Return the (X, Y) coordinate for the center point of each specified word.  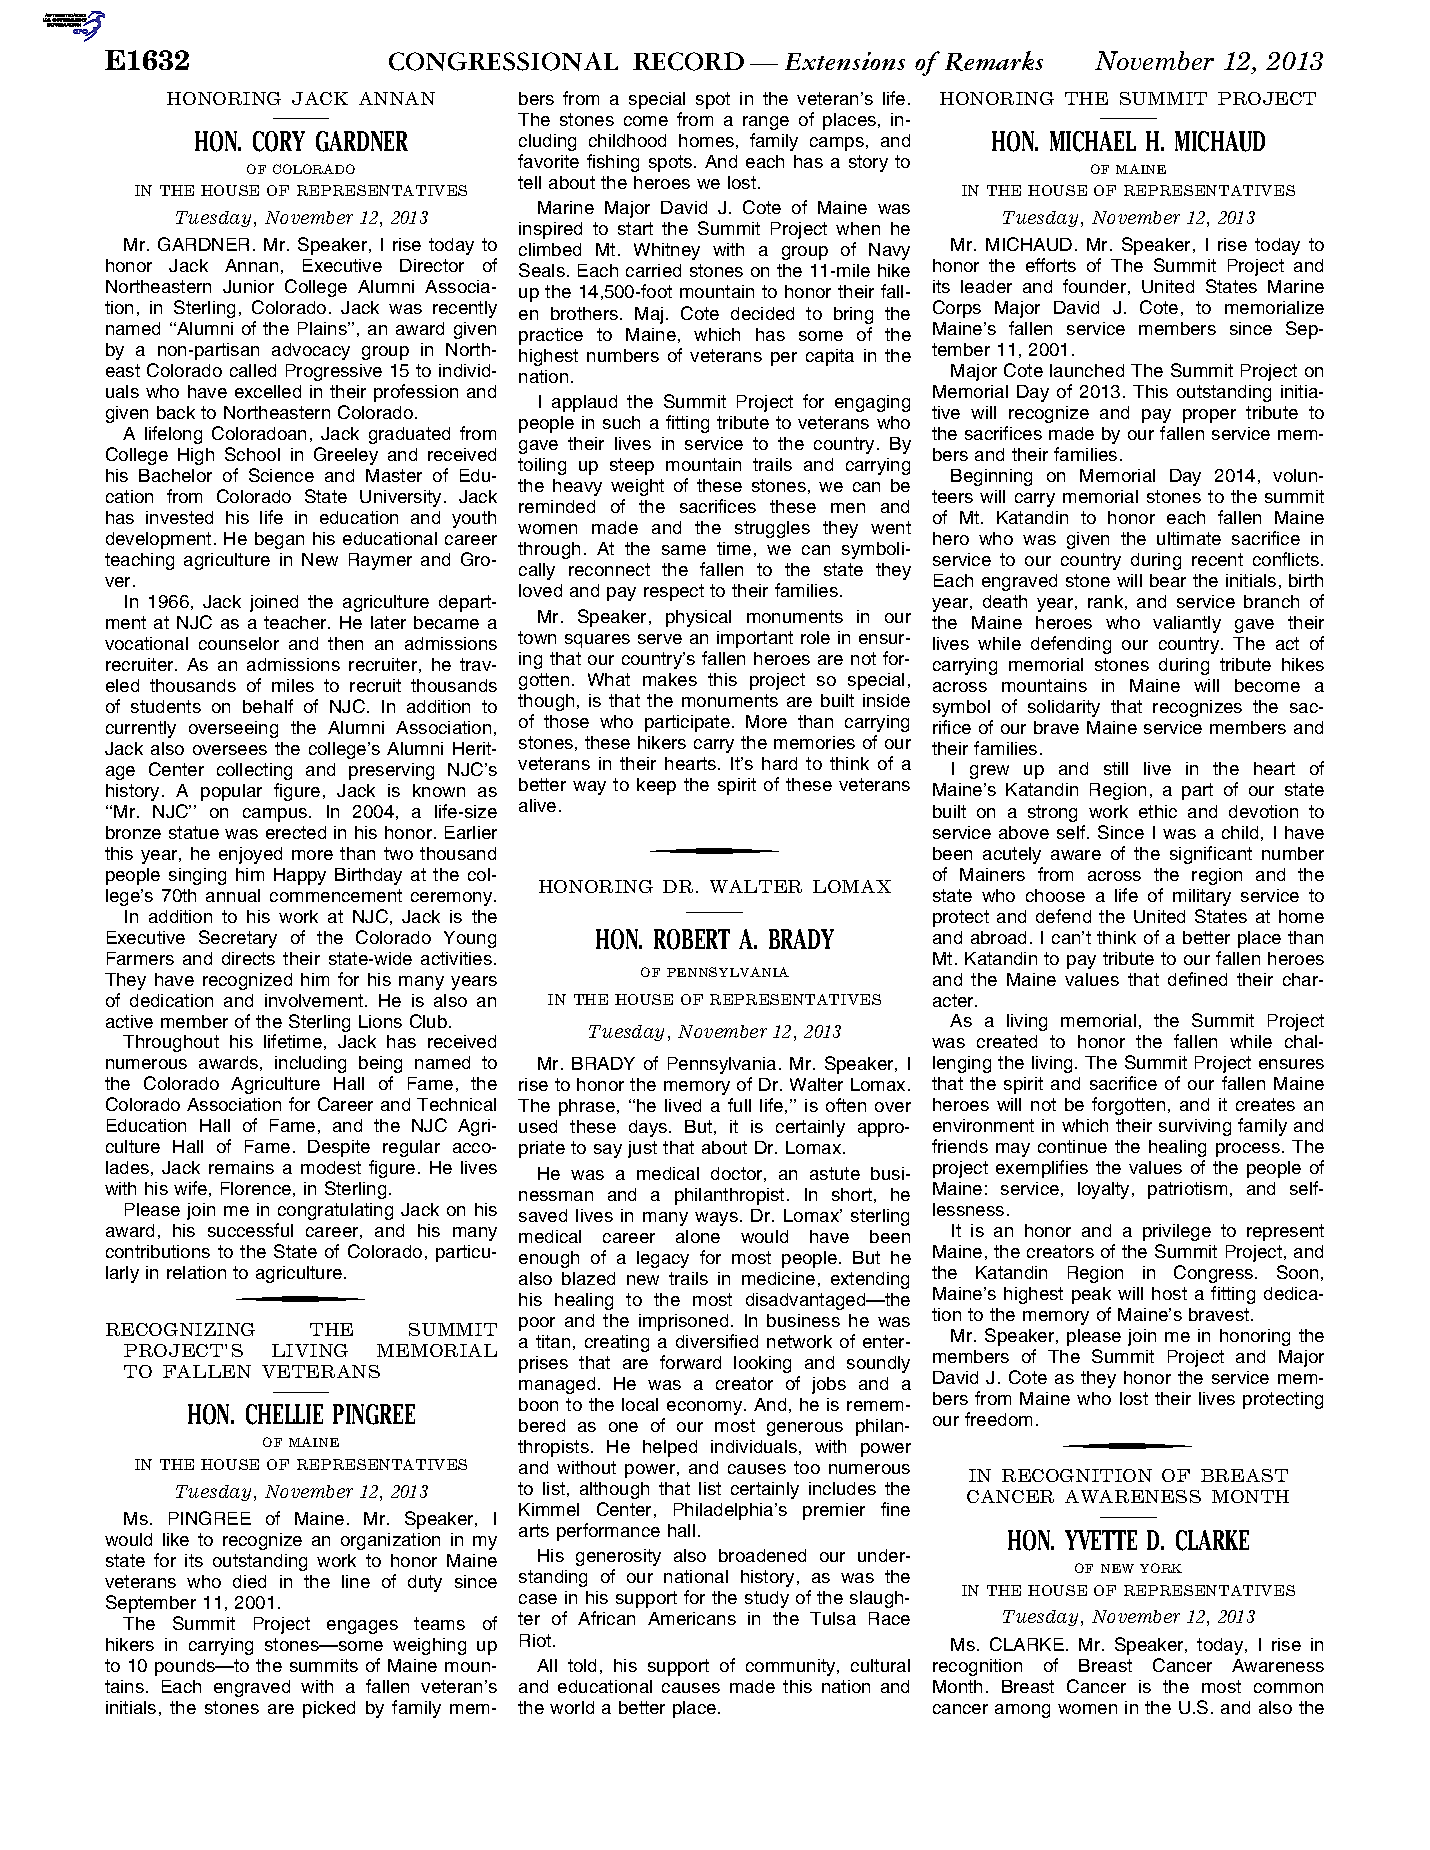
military (1202, 897)
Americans (692, 1618)
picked (329, 1709)
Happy (300, 876)
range (766, 123)
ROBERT (692, 939)
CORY (279, 141)
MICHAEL (1093, 141)
